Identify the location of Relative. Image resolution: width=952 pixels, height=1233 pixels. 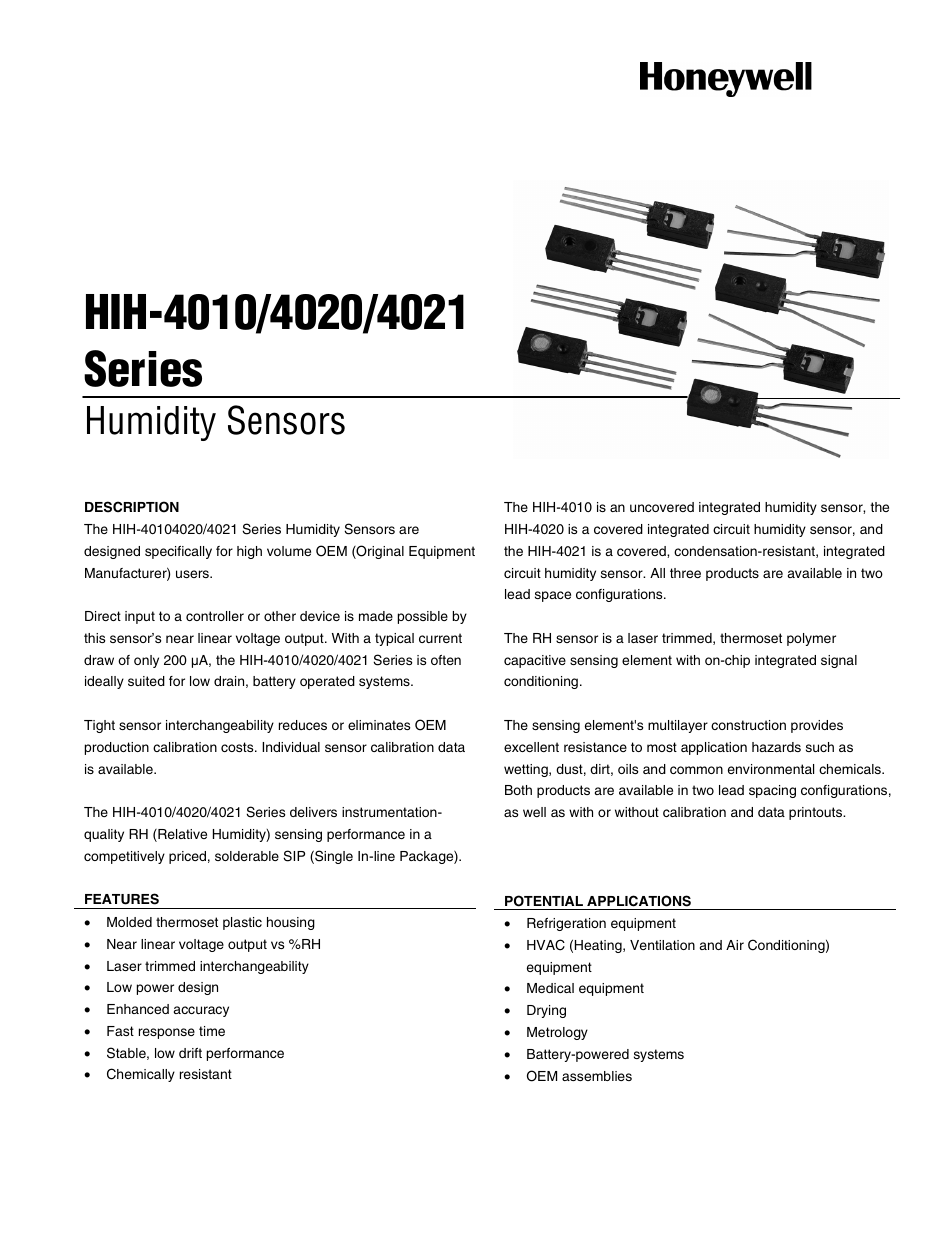
(181, 835).
